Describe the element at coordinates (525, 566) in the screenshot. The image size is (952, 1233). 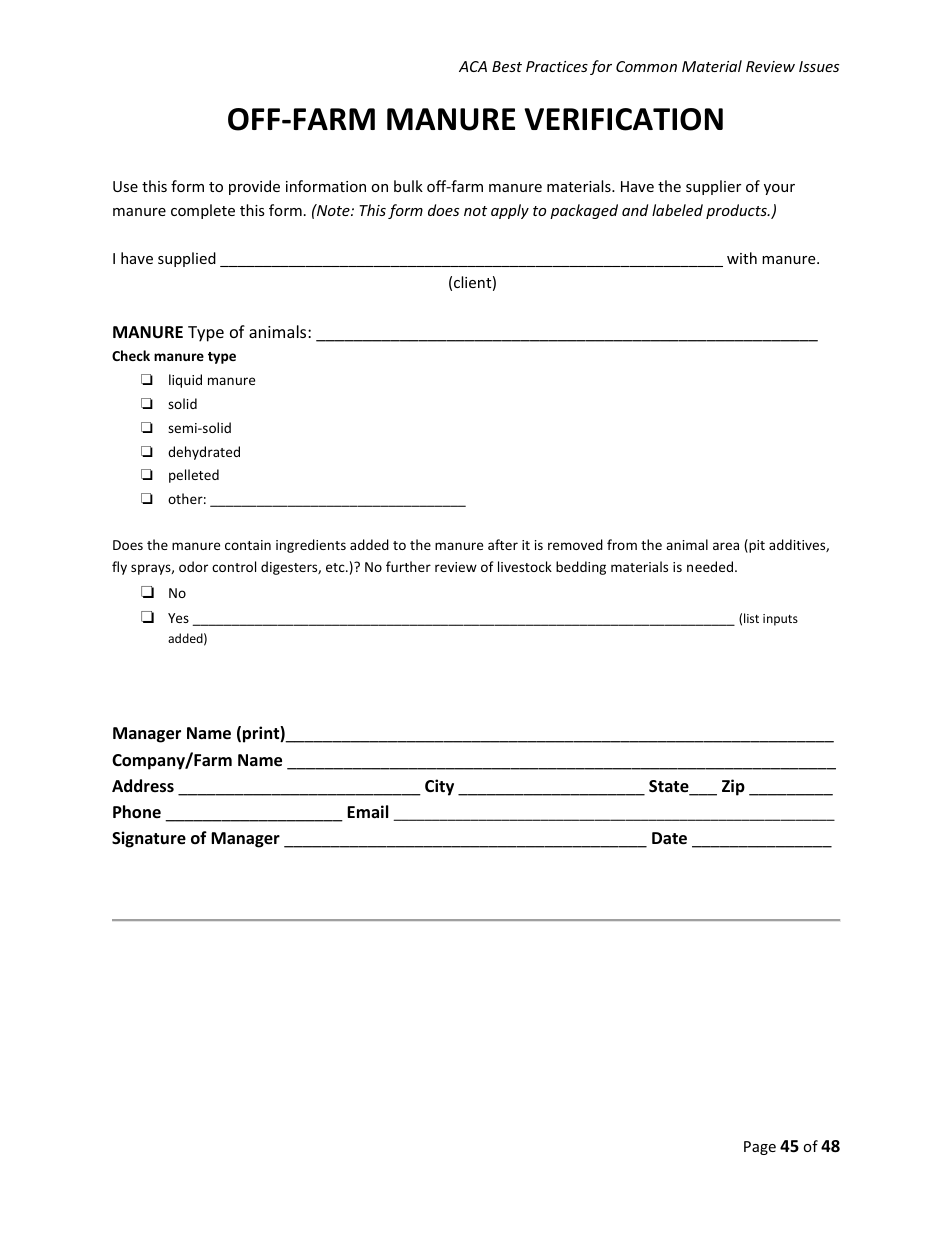
I see `livestock` at that location.
